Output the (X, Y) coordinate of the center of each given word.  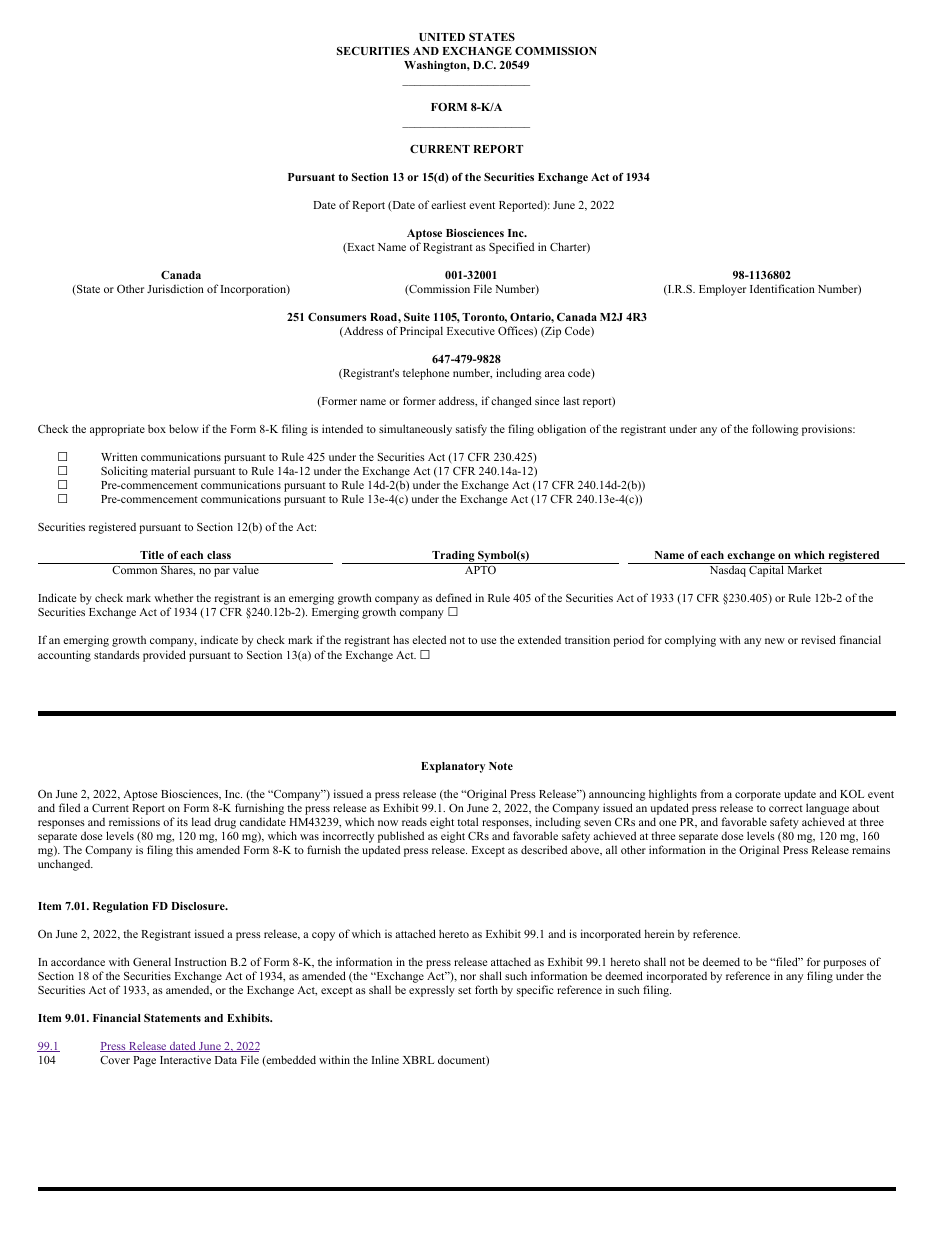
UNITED (442, 37)
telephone (426, 374)
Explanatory (453, 767)
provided (164, 656)
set (464, 990)
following (775, 430)
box (157, 428)
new (775, 641)
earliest (448, 204)
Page (144, 1061)
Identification (782, 288)
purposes (844, 964)
